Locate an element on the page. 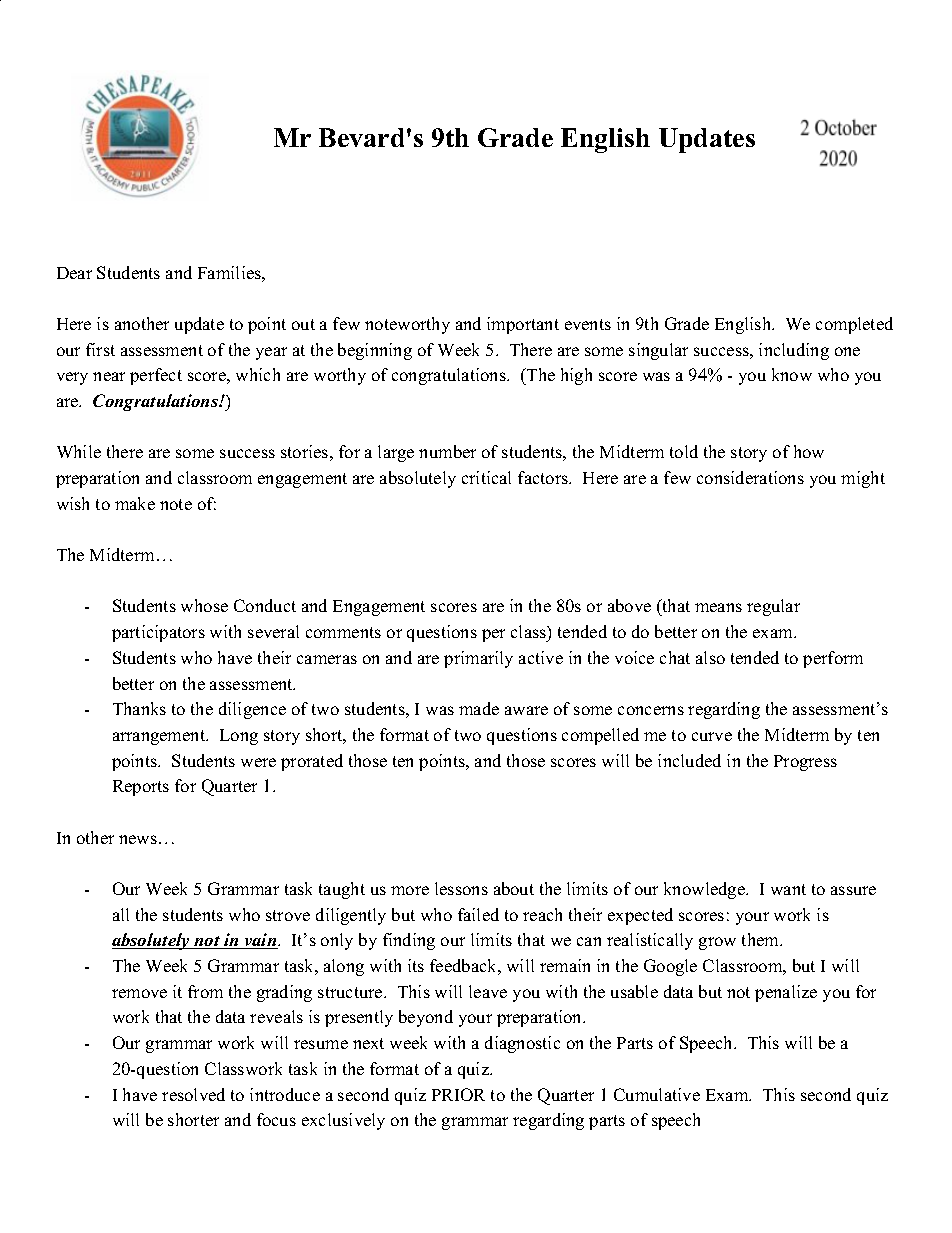 The image size is (952, 1233). made is located at coordinates (479, 708).
